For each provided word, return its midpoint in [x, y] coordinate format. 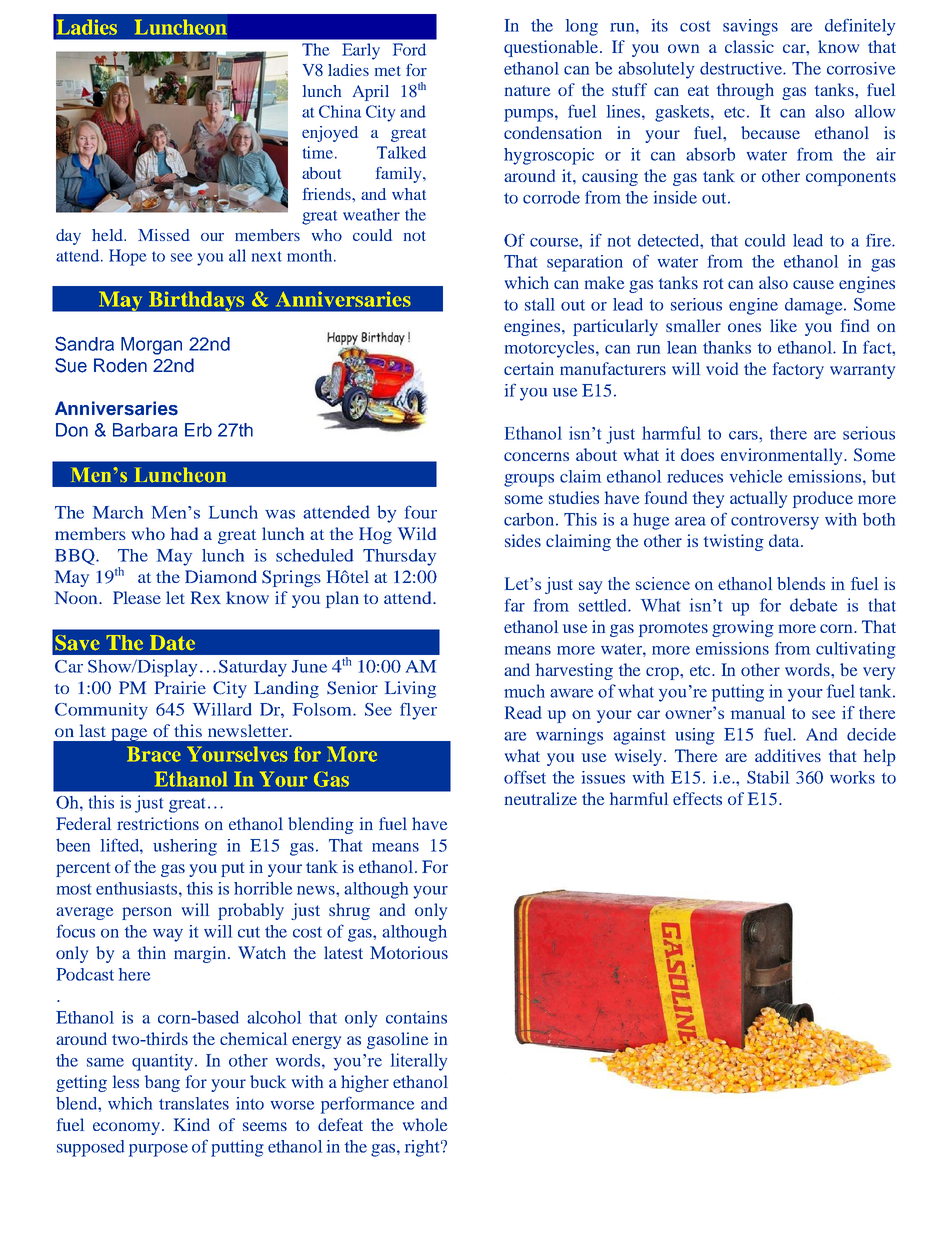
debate [813, 605]
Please [137, 597]
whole [425, 1124]
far [515, 605]
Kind [192, 1124]
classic [749, 46]
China [340, 111]
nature [528, 90]
